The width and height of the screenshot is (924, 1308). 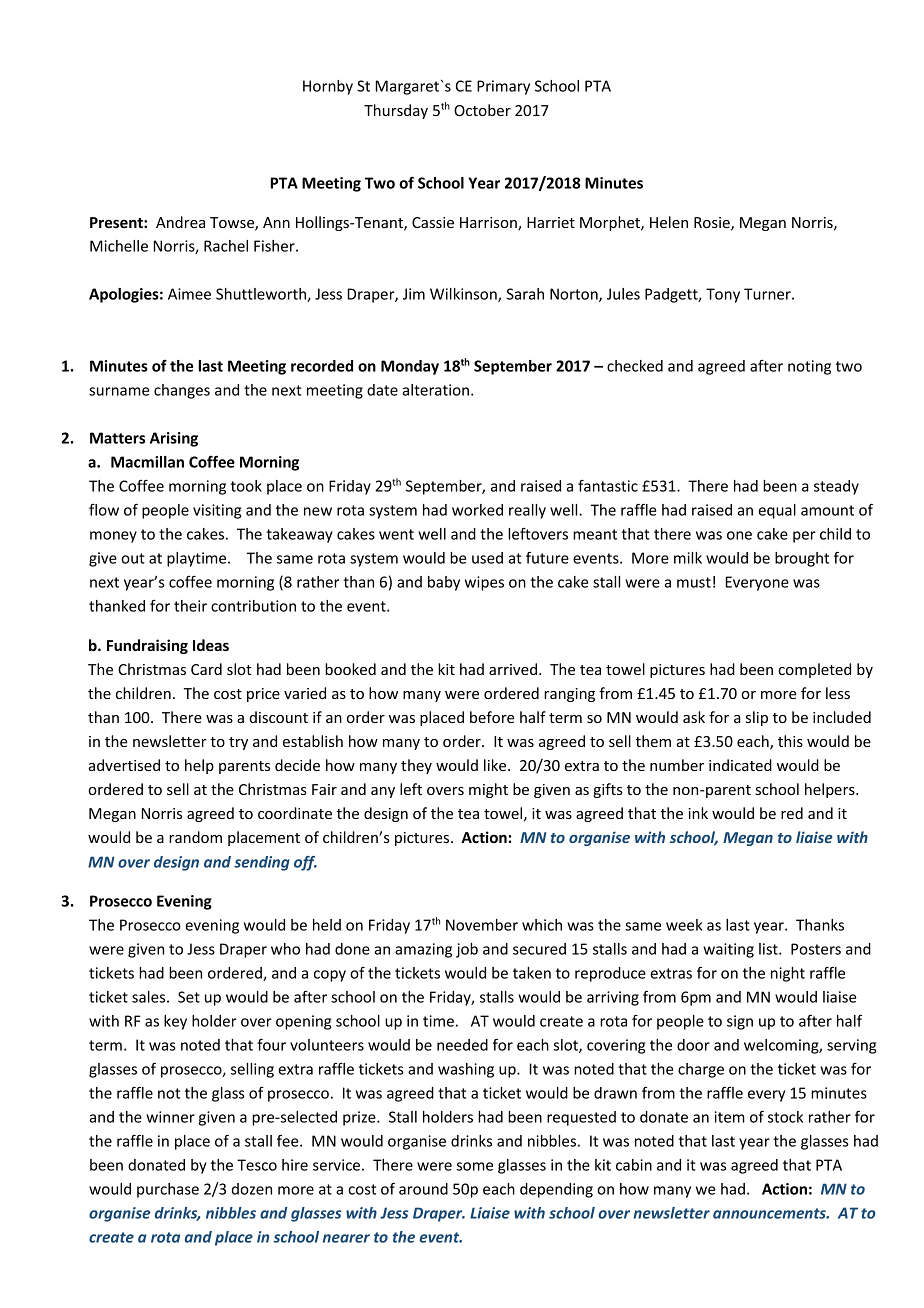 What do you see at coordinates (482, 110) in the screenshot?
I see `October` at bounding box center [482, 110].
